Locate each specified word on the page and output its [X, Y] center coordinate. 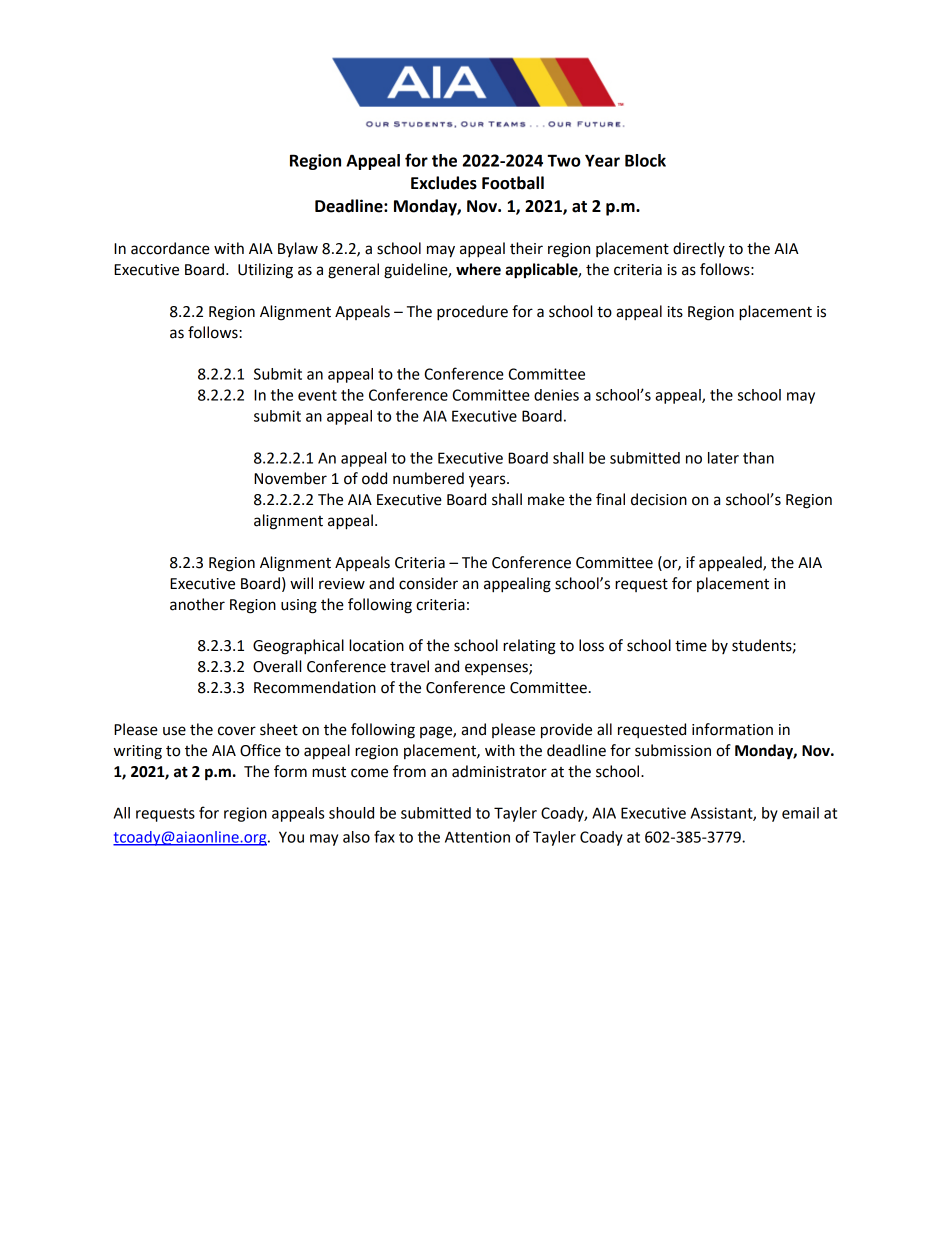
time [691, 646]
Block [645, 160]
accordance [170, 248]
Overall [277, 666]
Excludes [444, 183]
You [291, 837]
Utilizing [265, 271]
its [675, 312]
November [290, 478]
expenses [497, 669]
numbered [428, 478]
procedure [472, 313]
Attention [477, 837]
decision [659, 499]
